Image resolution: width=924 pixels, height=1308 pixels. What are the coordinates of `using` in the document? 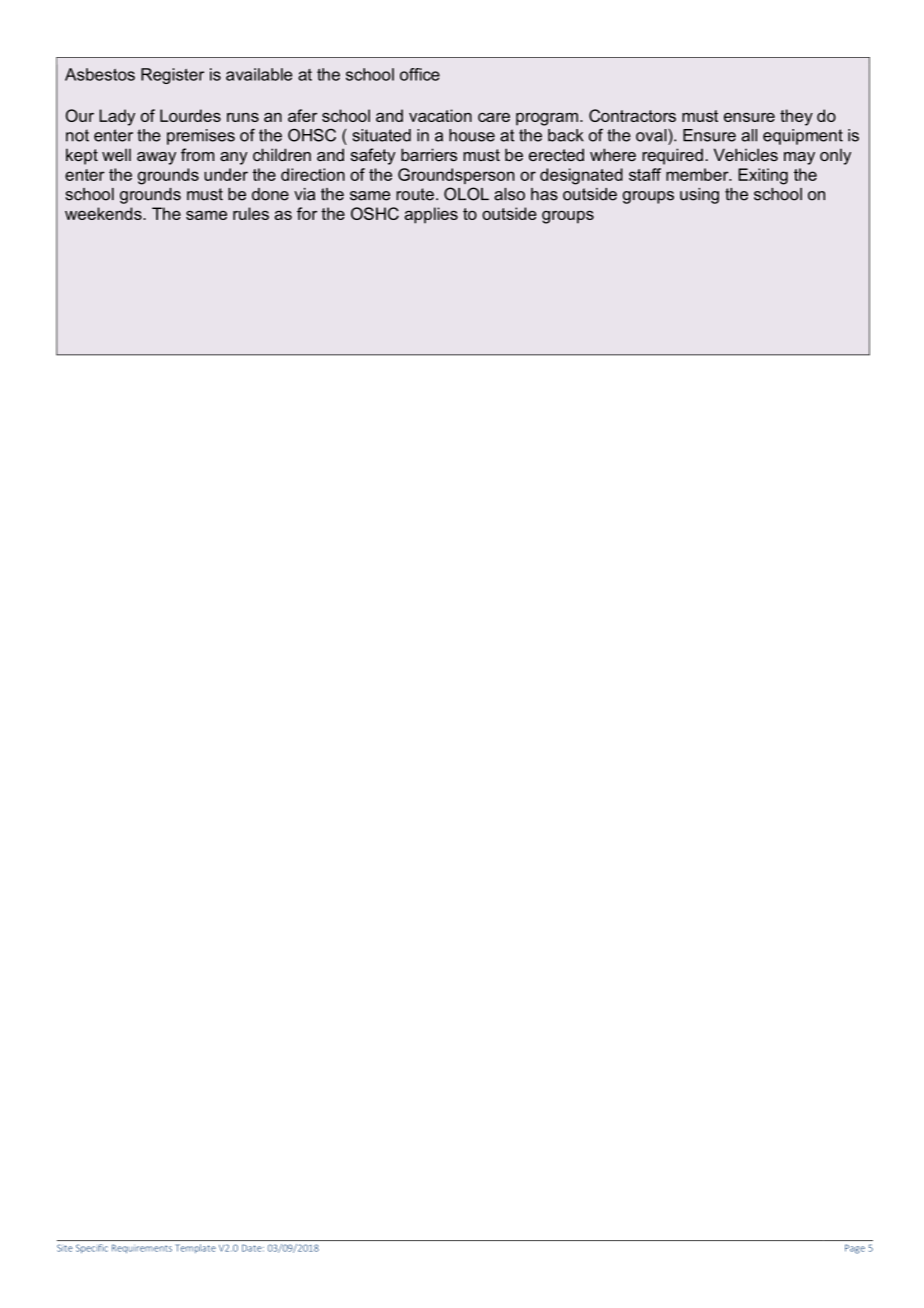 It's located at (699, 196).
